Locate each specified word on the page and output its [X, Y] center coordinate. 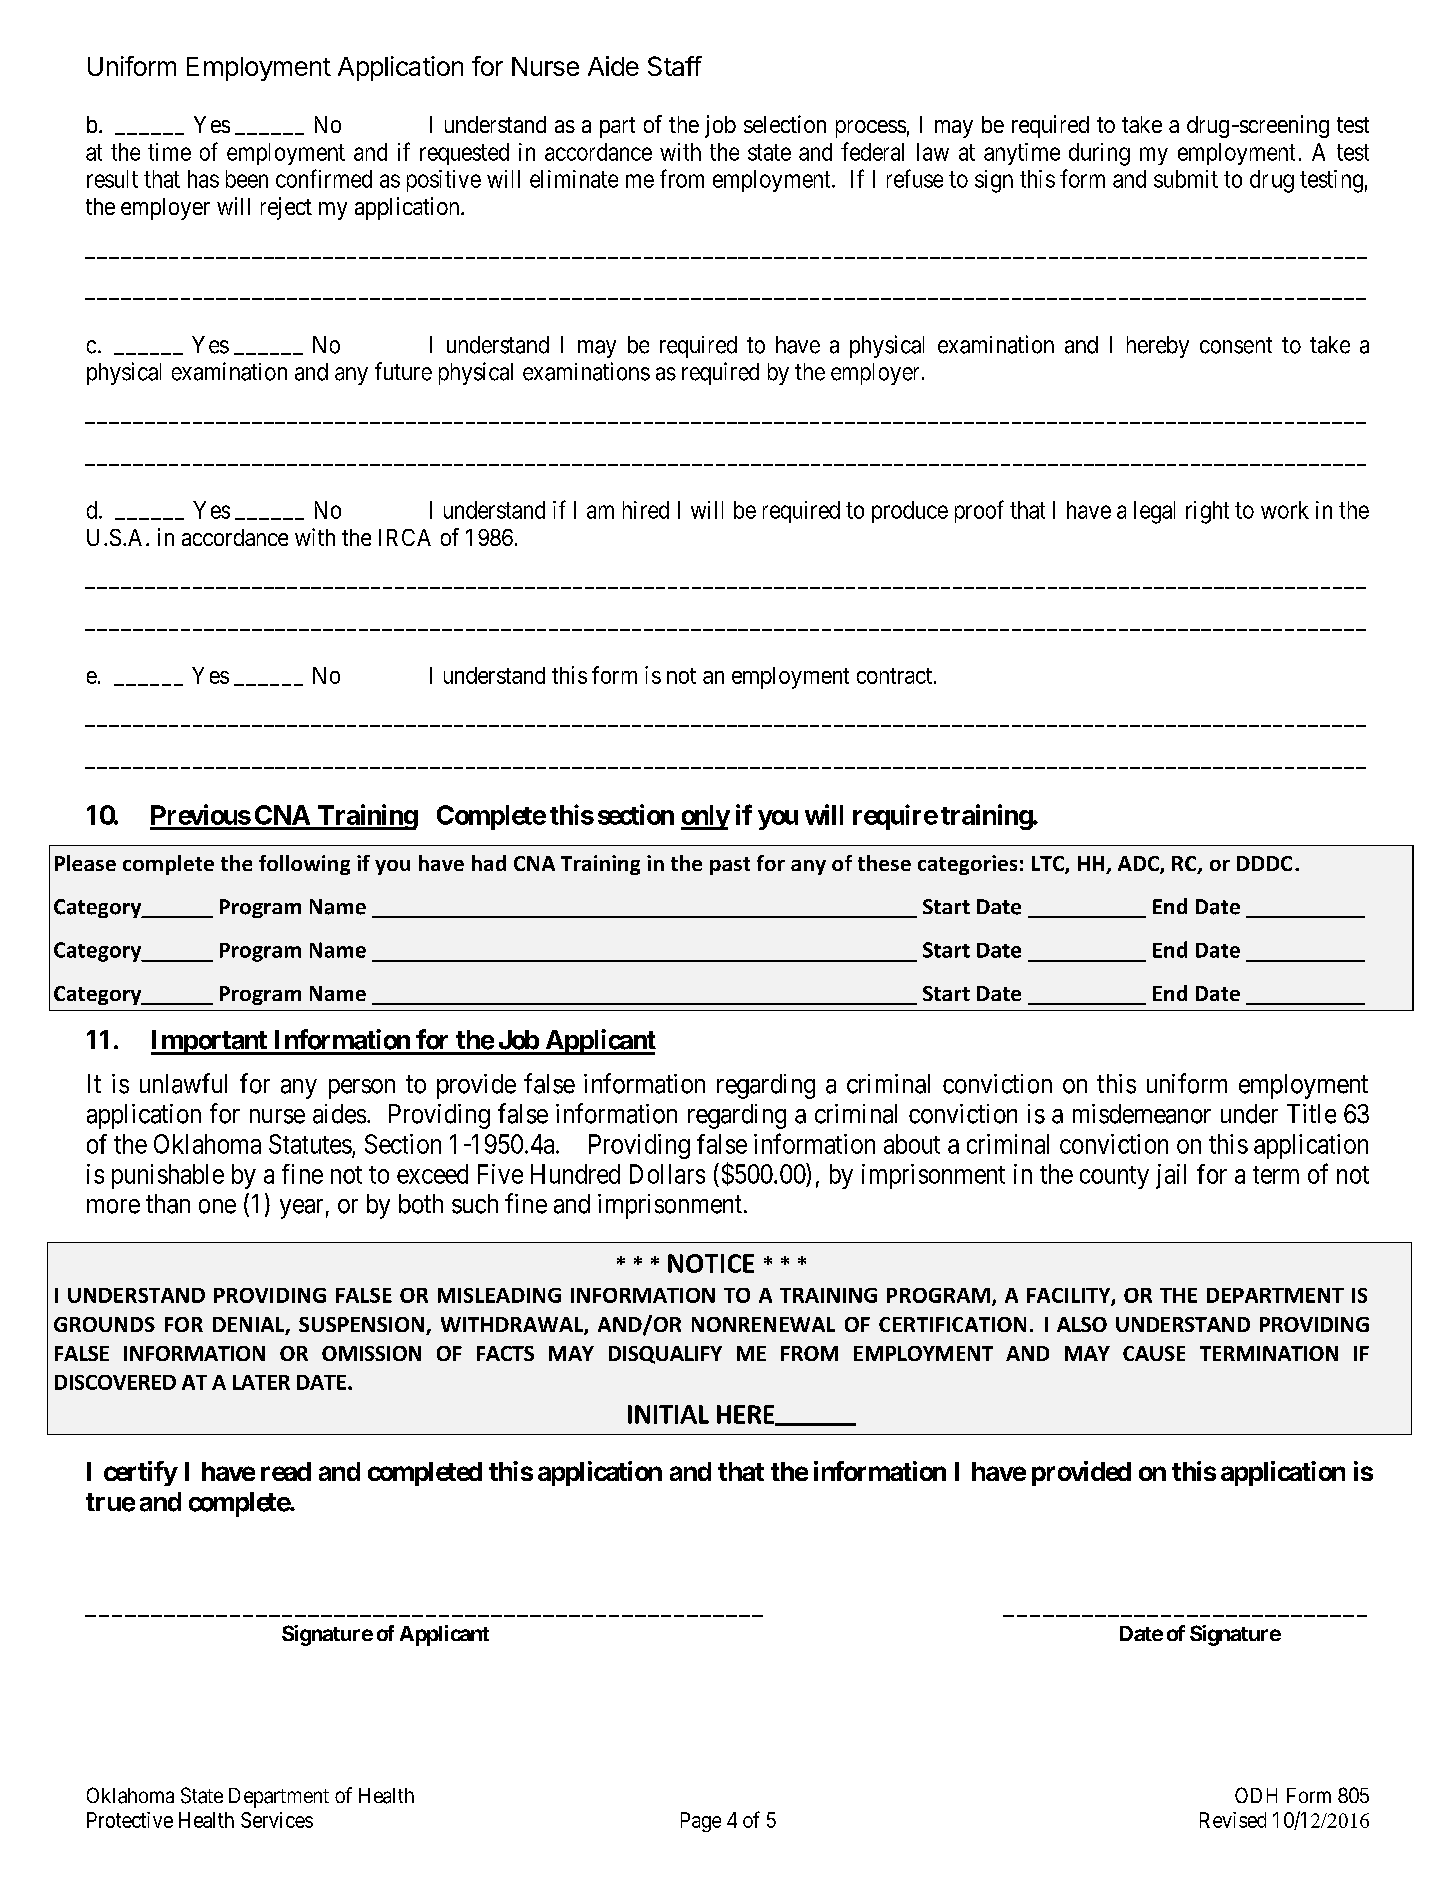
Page [701, 1822]
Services [277, 1820]
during [1099, 154]
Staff [675, 66]
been [247, 179]
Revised [1233, 1820]
